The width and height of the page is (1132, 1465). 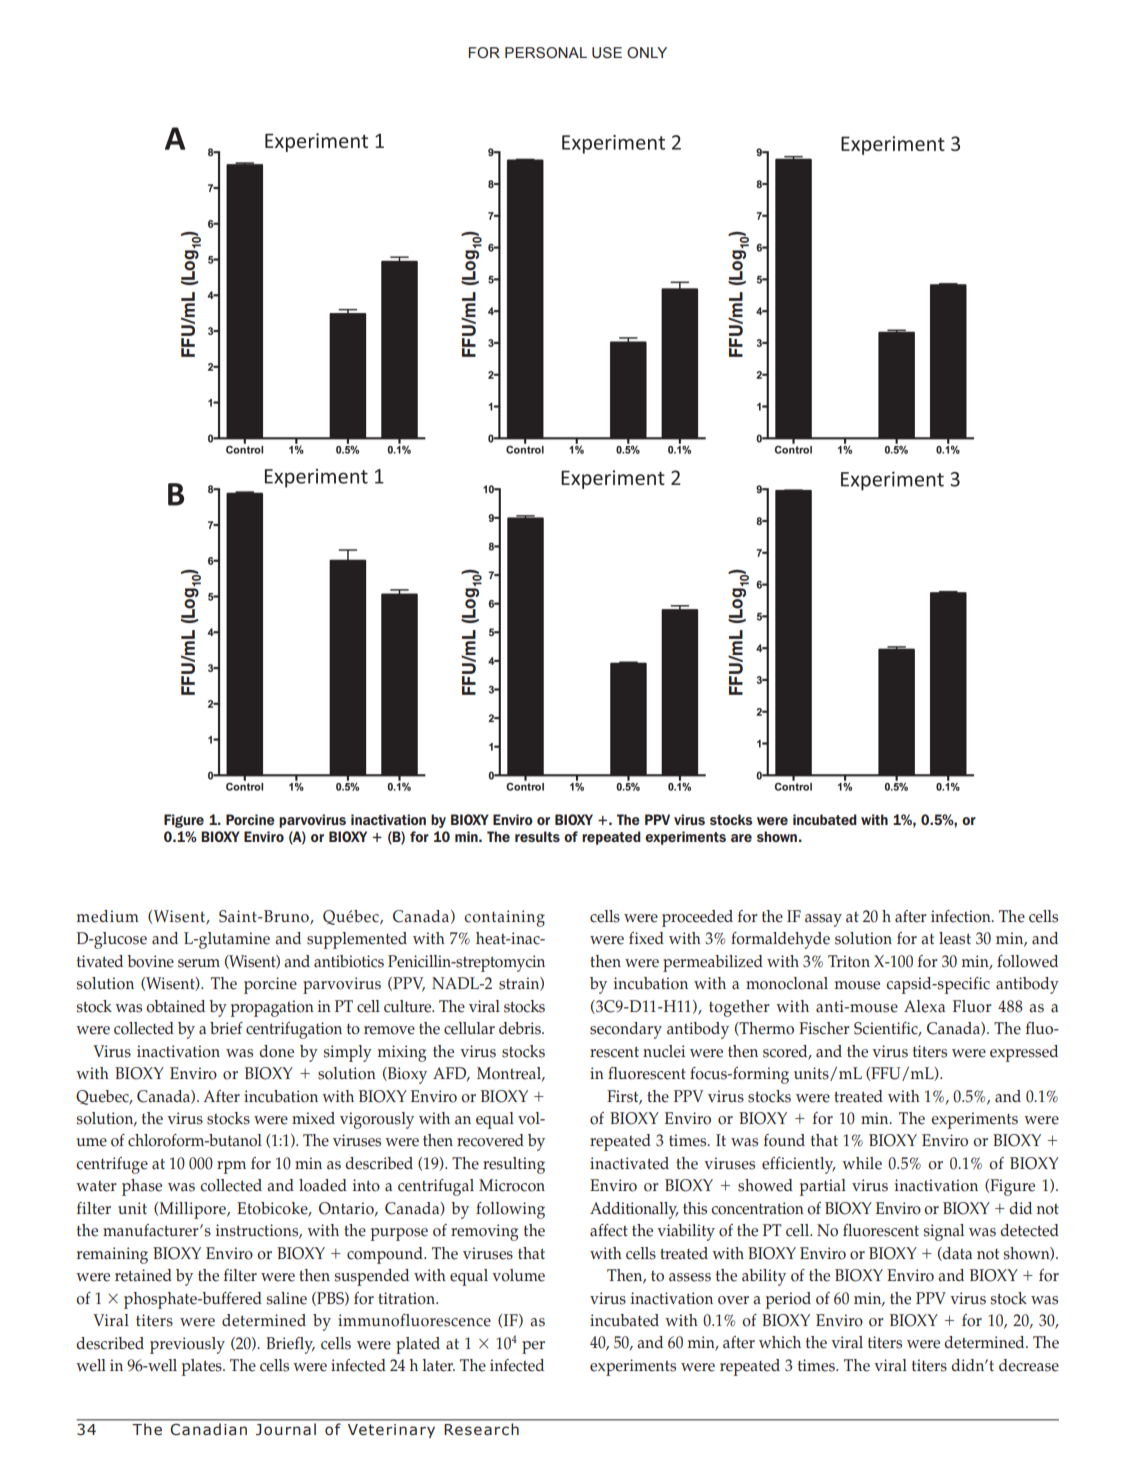 What do you see at coordinates (741, 838) in the page?
I see `are` at bounding box center [741, 838].
